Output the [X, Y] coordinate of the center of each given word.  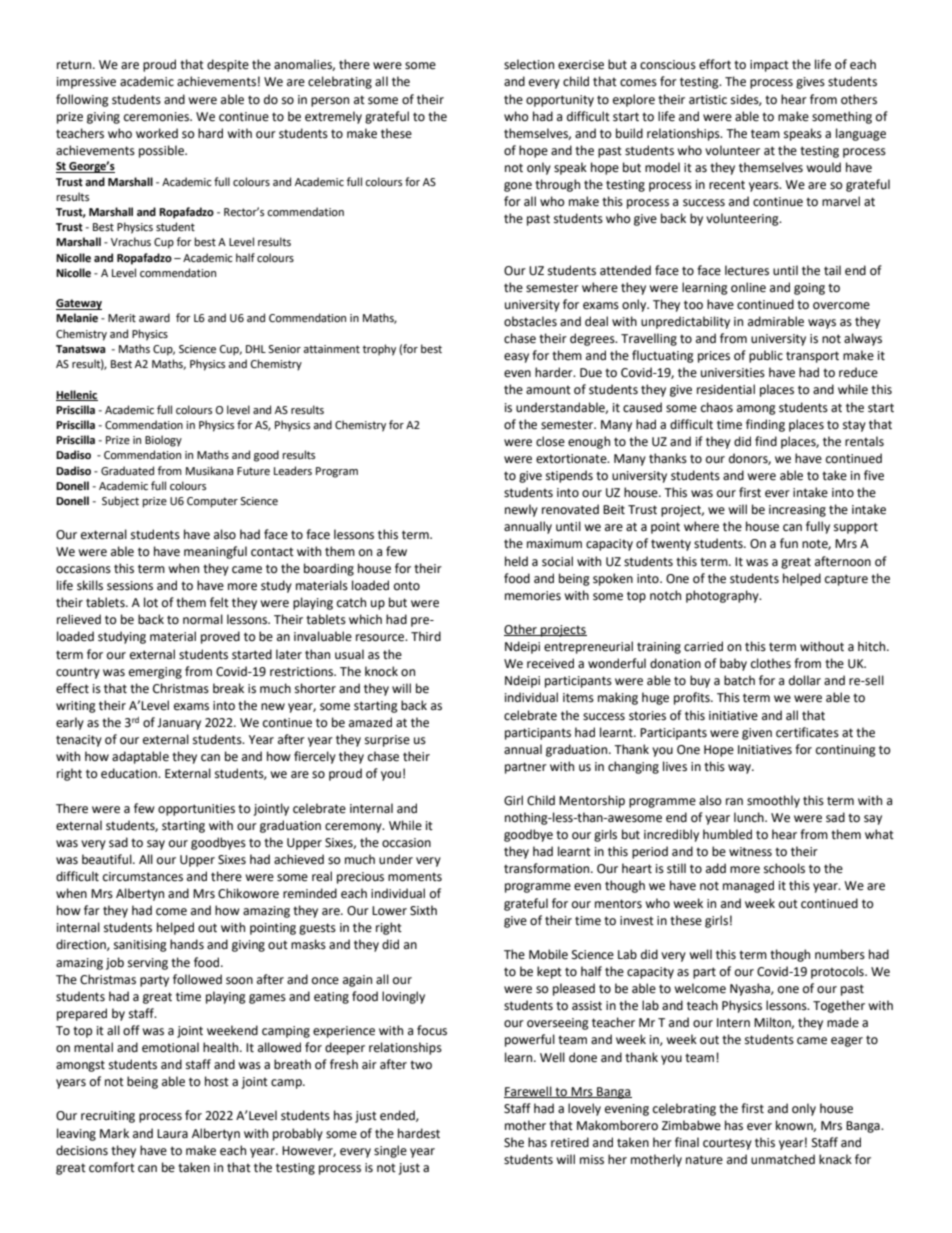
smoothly [773, 801]
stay [854, 426]
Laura [172, 1134]
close [550, 441]
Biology [163, 441]
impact [769, 66]
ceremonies [158, 117]
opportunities [196, 810]
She [514, 1142]
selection [529, 64]
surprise [387, 741]
